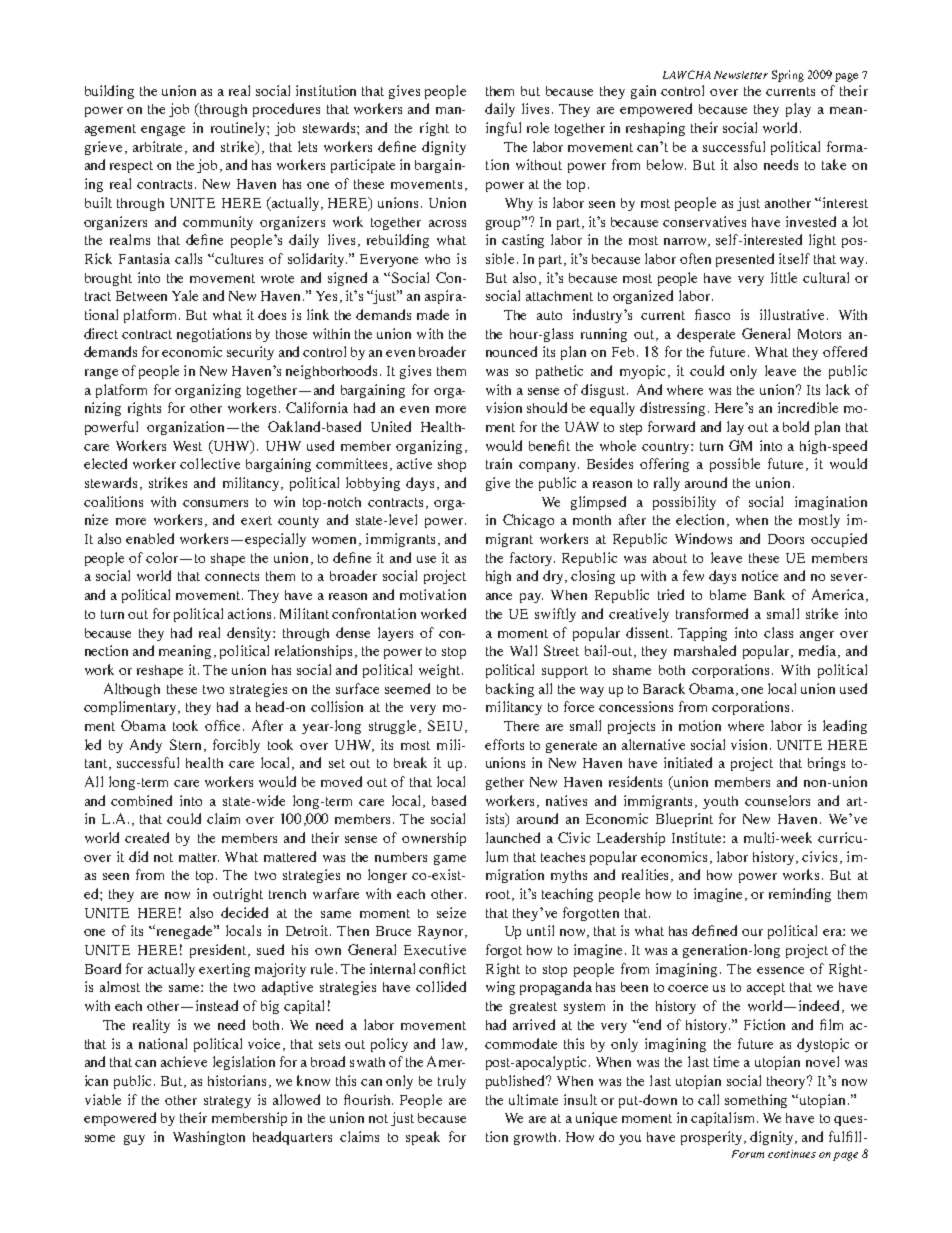 Image resolution: width=952 pixels, height=1233 pixels. I want to click on did, so click(138, 856).
